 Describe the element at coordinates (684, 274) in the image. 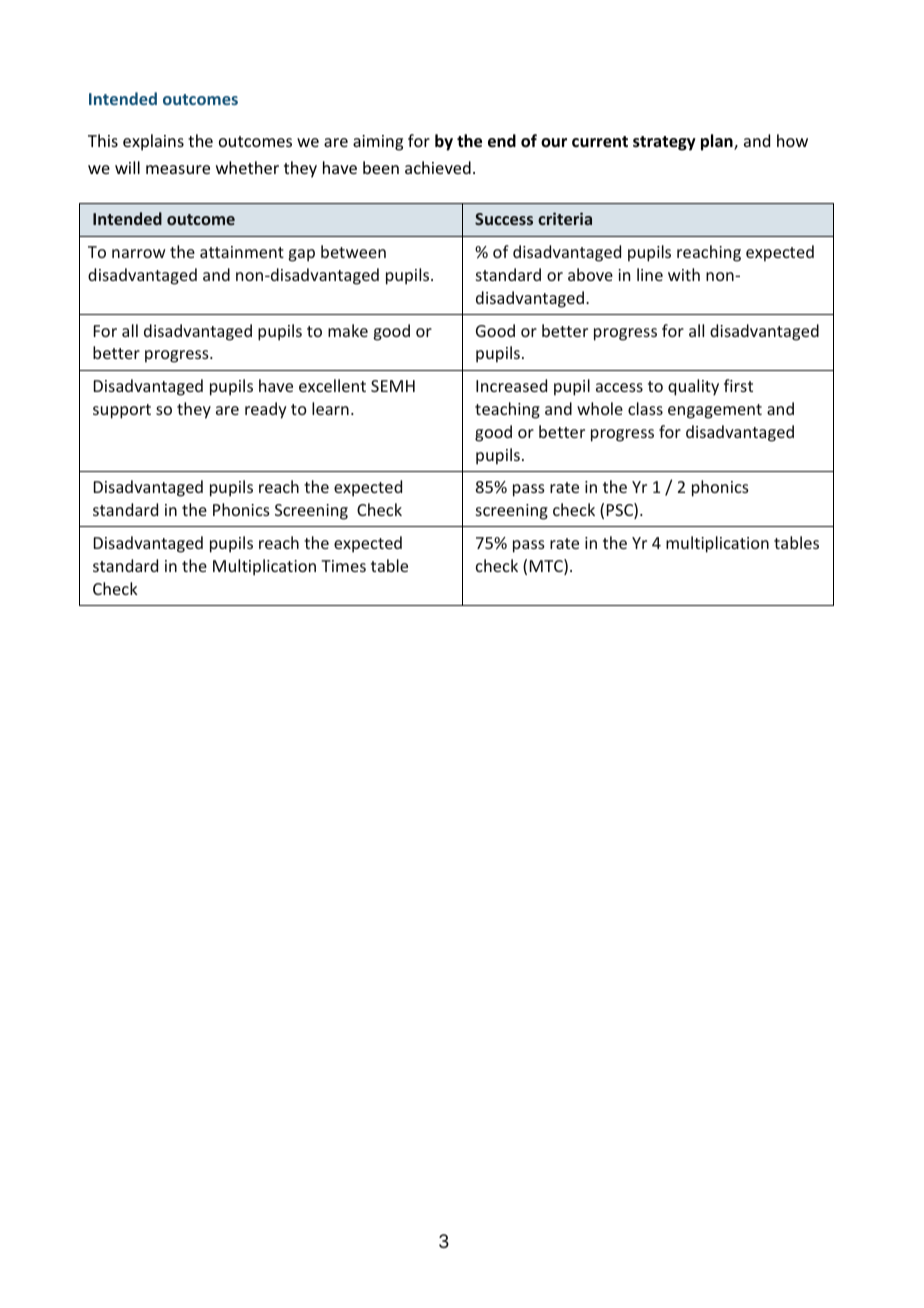

I see `with` at that location.
